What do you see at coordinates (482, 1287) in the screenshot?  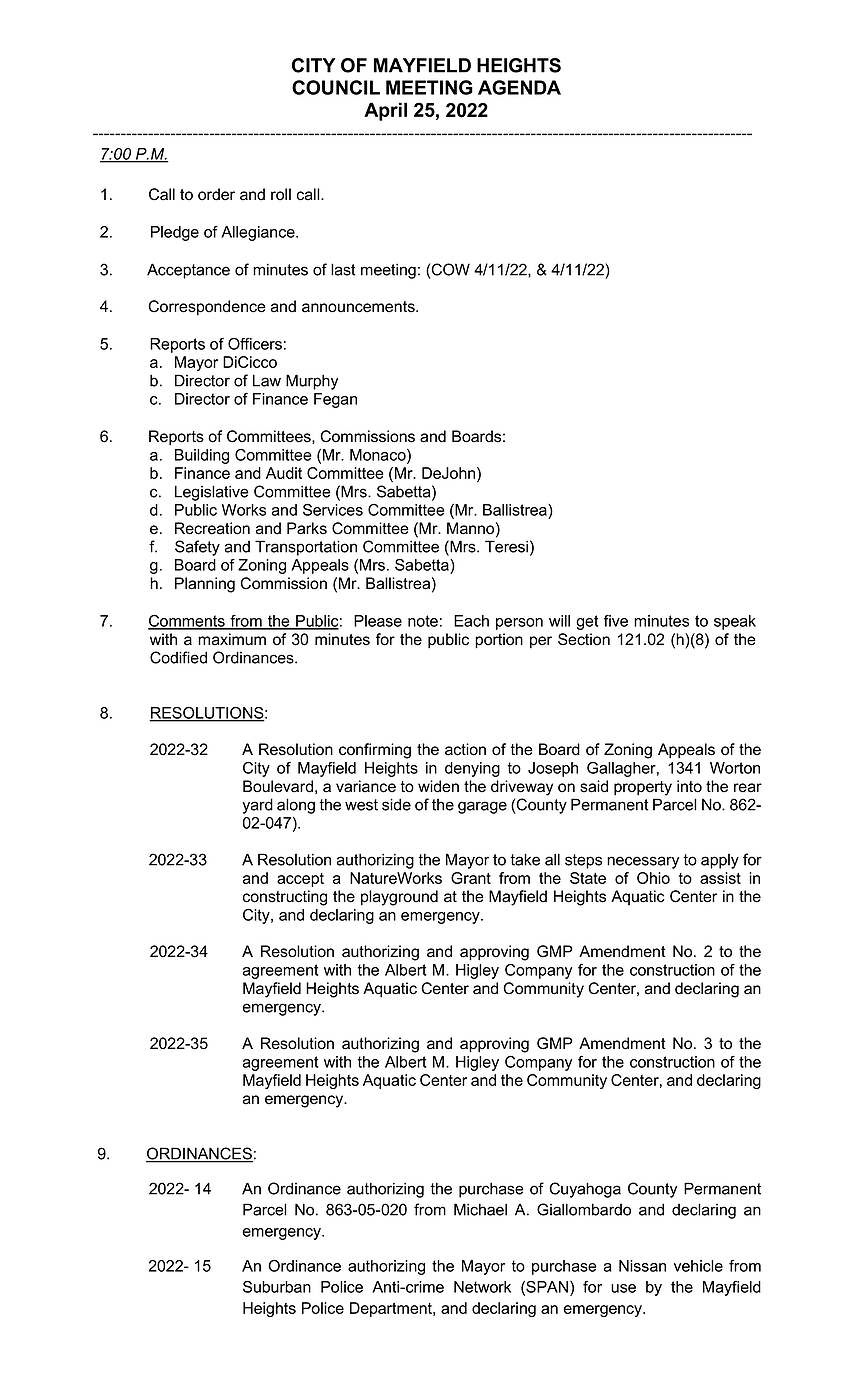 I see `Network` at bounding box center [482, 1287].
